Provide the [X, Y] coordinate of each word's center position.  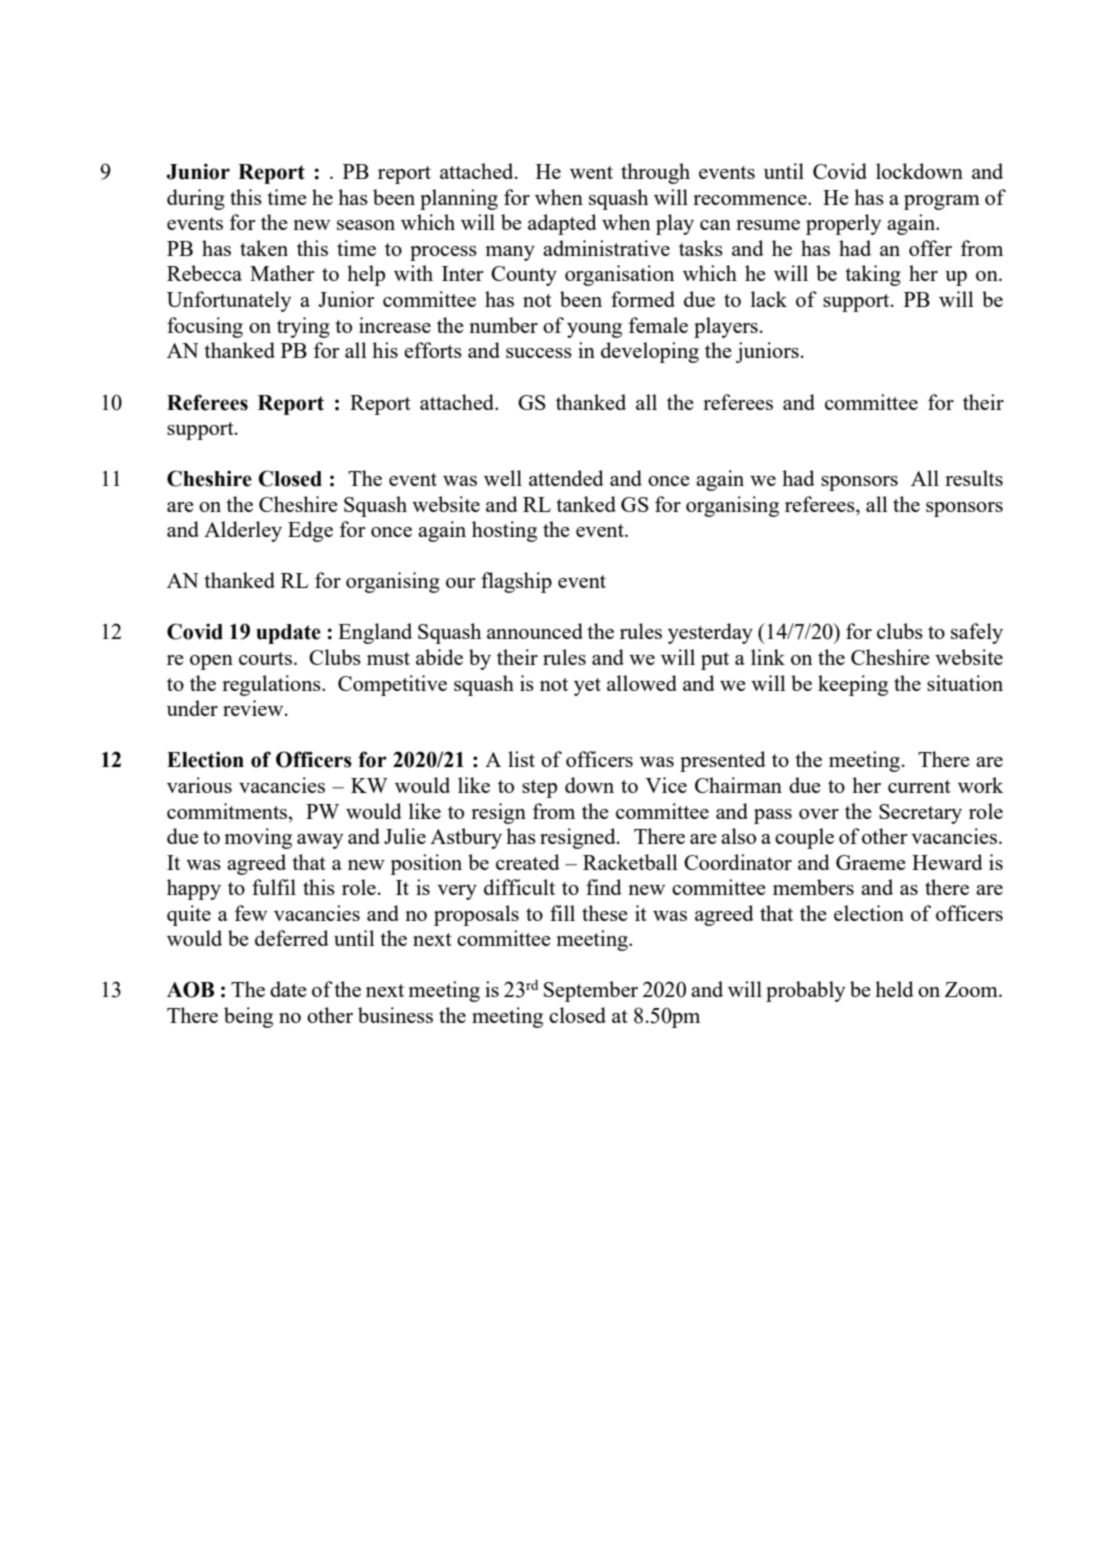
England [375, 633]
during [196, 199]
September [591, 991]
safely [977, 633]
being [248, 1017]
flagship [516, 582]
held [894, 989]
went [591, 172]
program [942, 202]
